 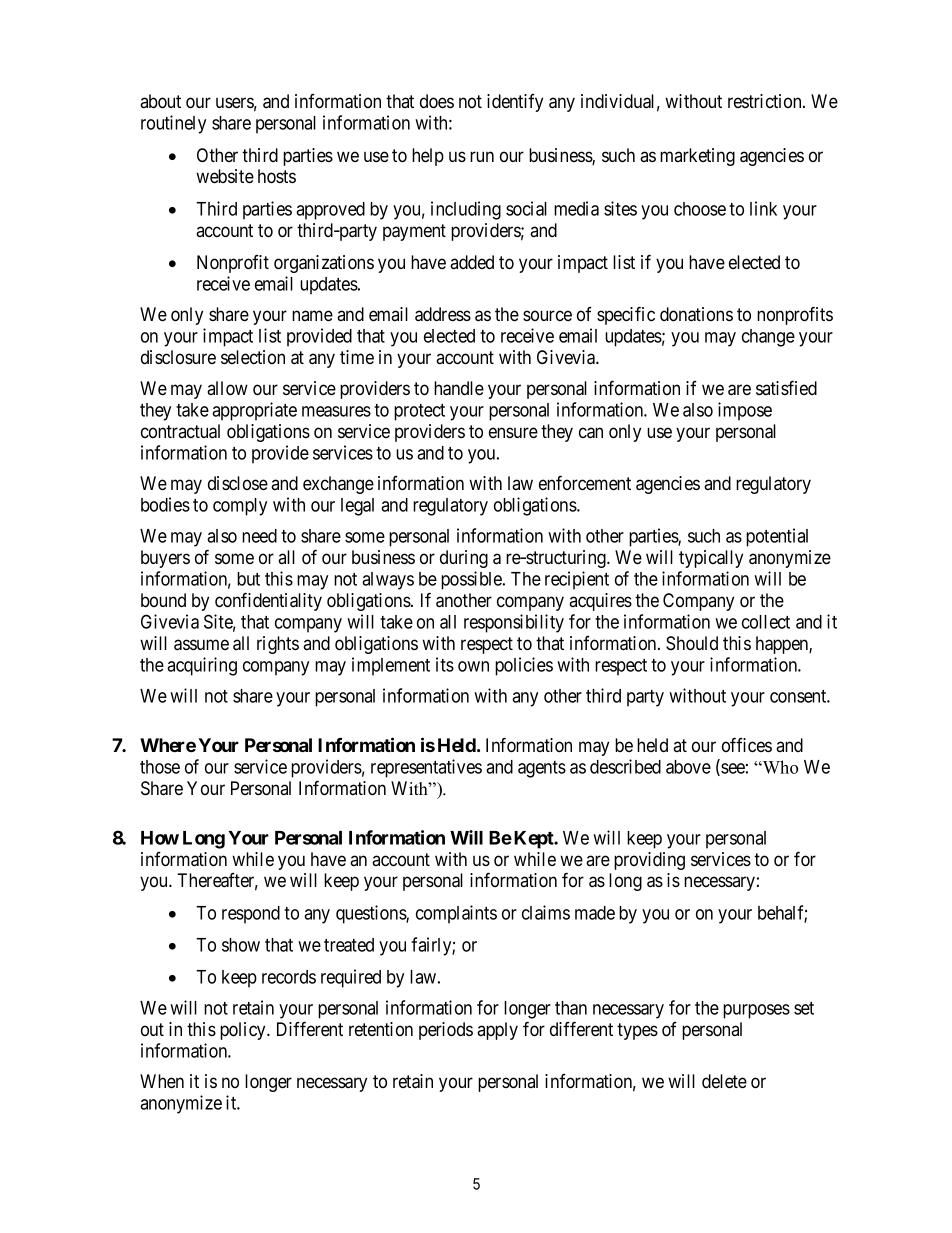 I want to click on but, so click(x=248, y=579).
